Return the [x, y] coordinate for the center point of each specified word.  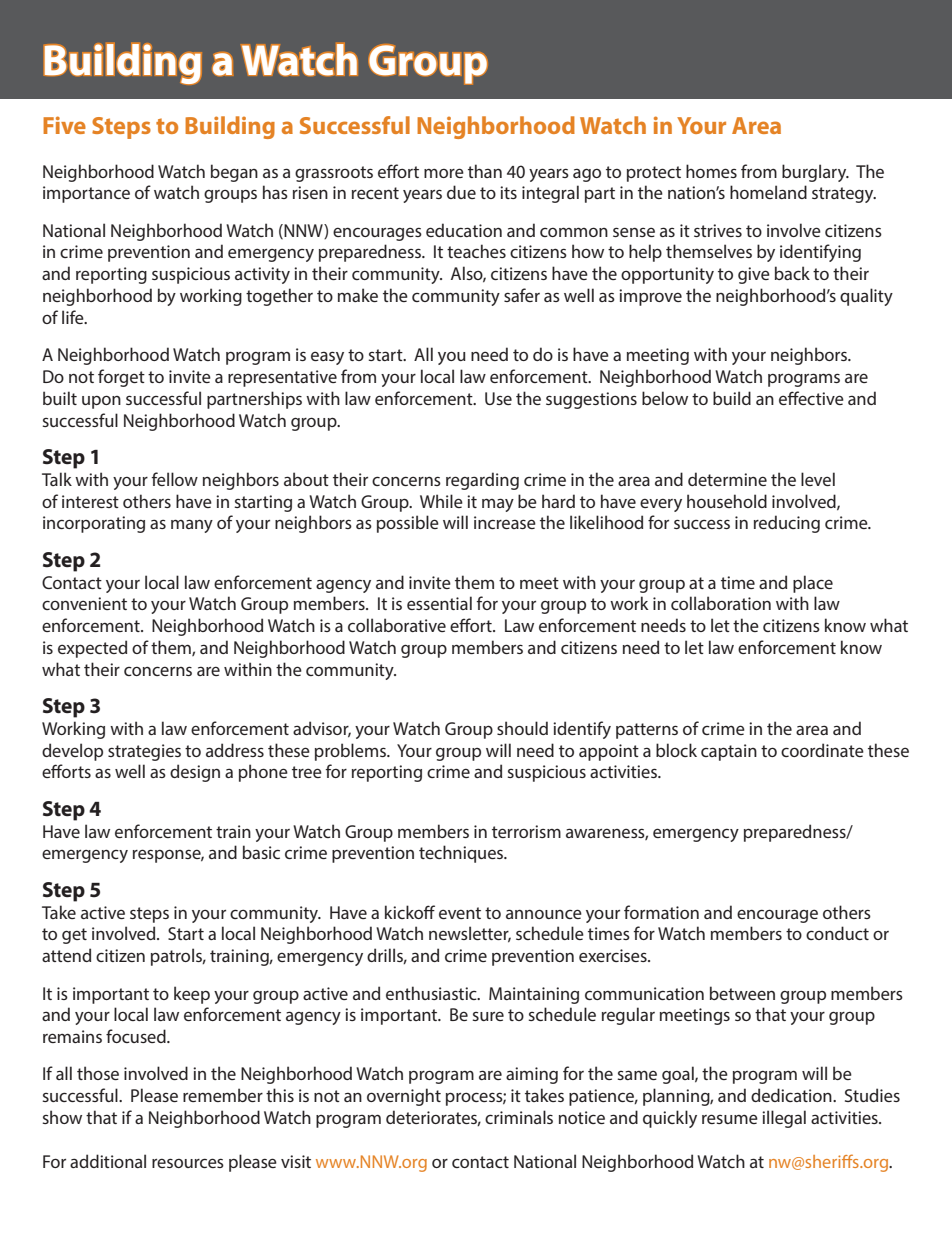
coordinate [822, 750]
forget [121, 378]
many [192, 526]
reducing [787, 524]
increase [505, 522]
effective [811, 398]
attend [66, 955]
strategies [144, 752]
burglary [815, 173]
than [485, 171]
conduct [837, 933]
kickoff [410, 912]
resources [188, 1163]
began [234, 173]
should [522, 728]
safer [522, 295]
